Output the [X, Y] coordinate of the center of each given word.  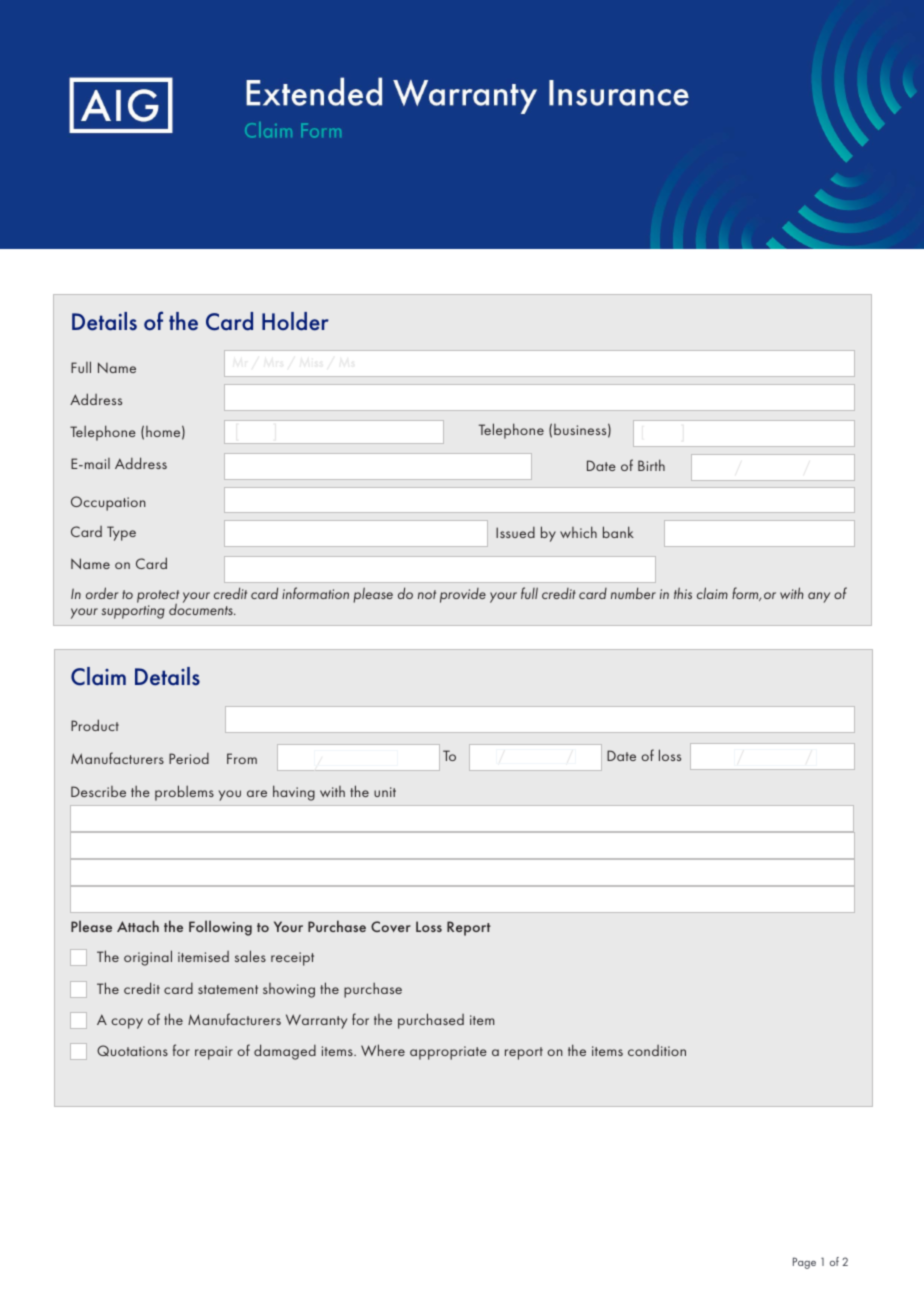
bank [618, 532]
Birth [651, 465]
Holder [295, 321]
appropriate [448, 1053]
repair [214, 1053]
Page [804, 1263]
